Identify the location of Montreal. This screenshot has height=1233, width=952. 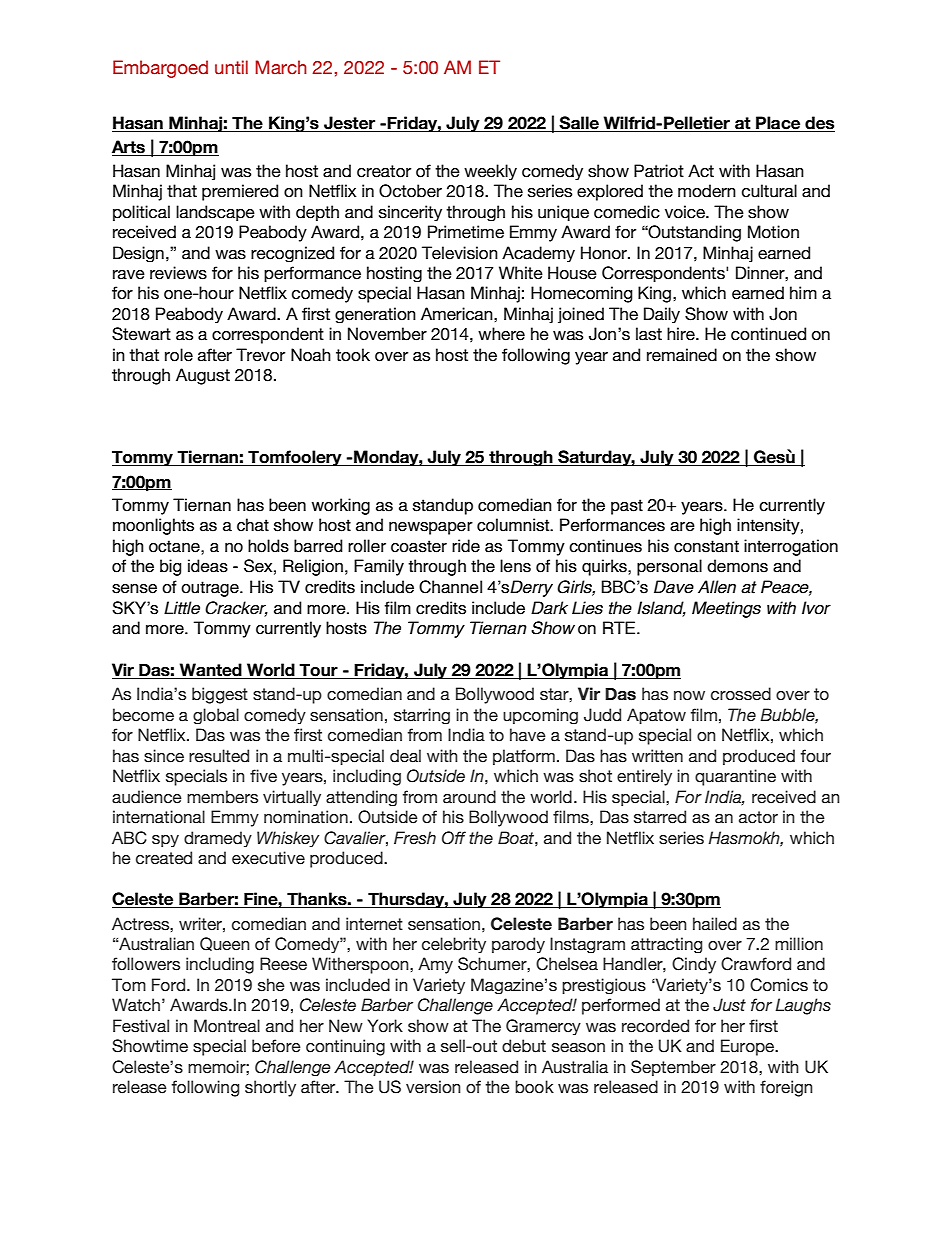
(227, 1026).
